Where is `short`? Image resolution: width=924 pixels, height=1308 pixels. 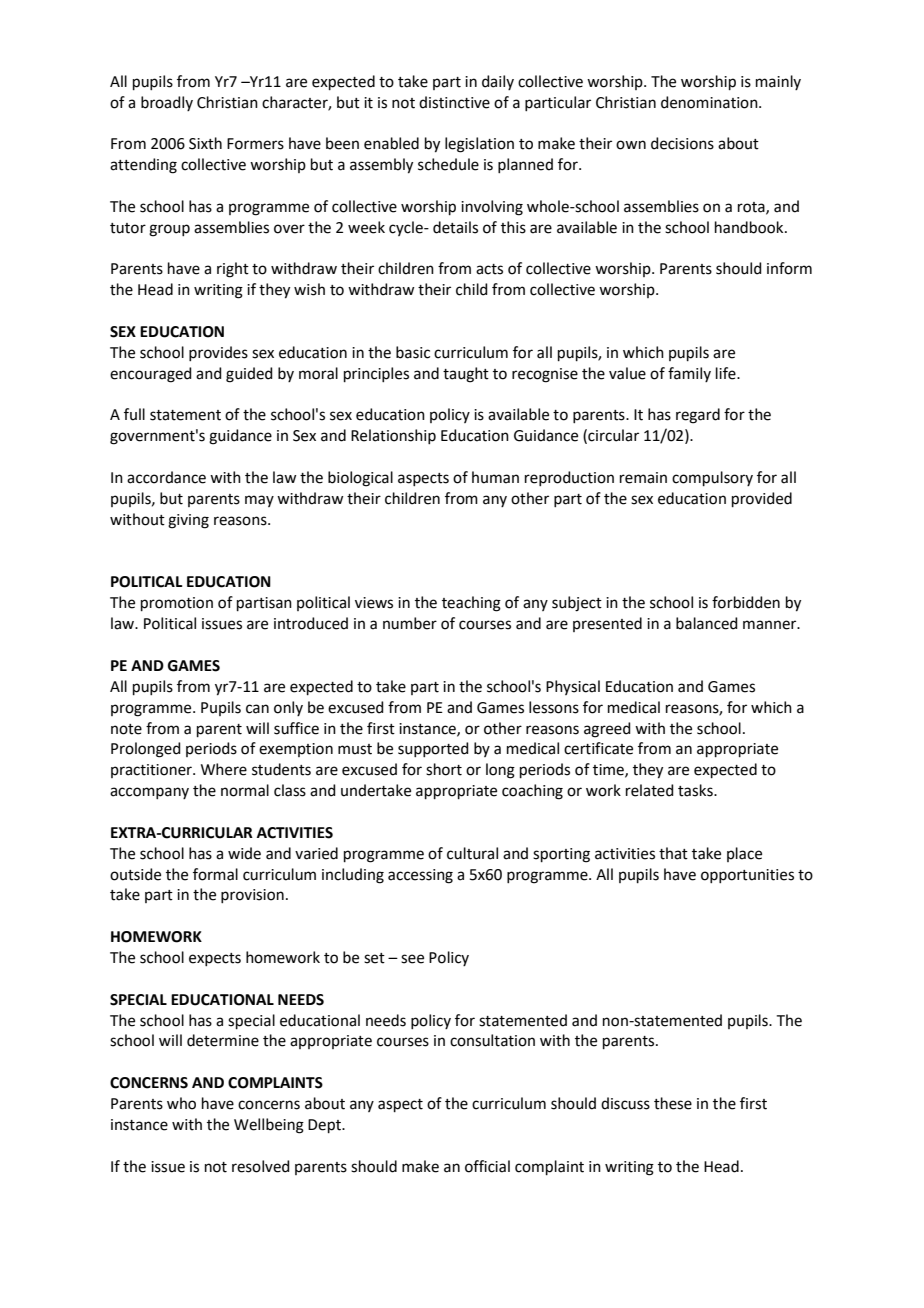
short is located at coordinates (444, 769).
